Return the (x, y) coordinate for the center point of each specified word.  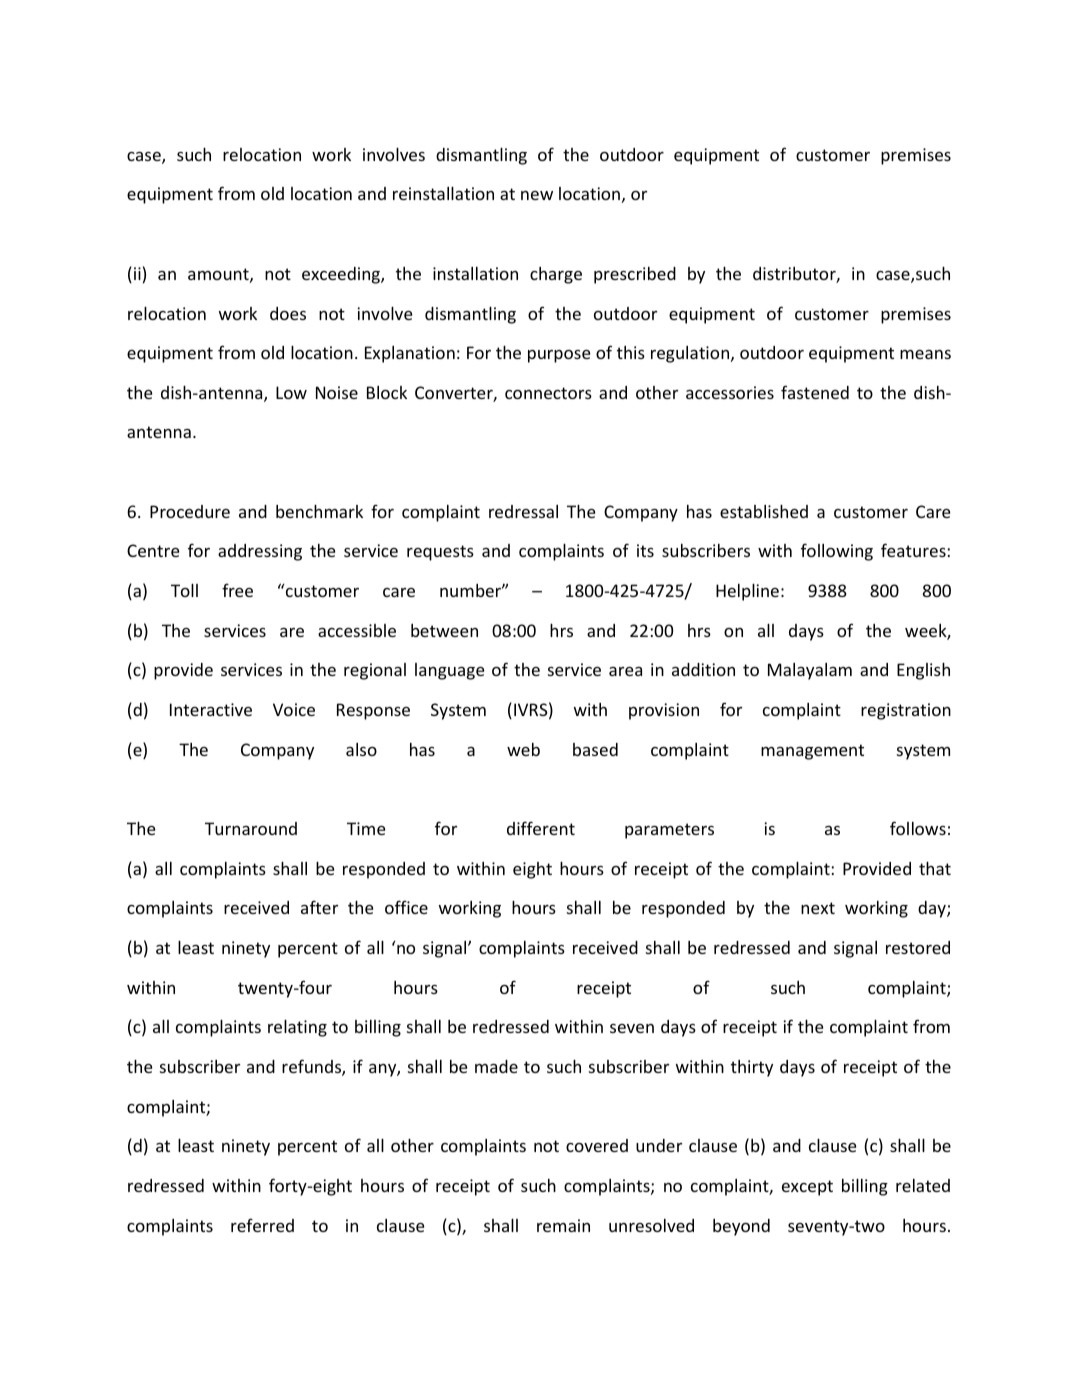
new (537, 195)
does (288, 313)
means (925, 354)
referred (262, 1225)
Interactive (211, 709)
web (523, 749)
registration (906, 711)
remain (563, 1225)
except (807, 1188)
